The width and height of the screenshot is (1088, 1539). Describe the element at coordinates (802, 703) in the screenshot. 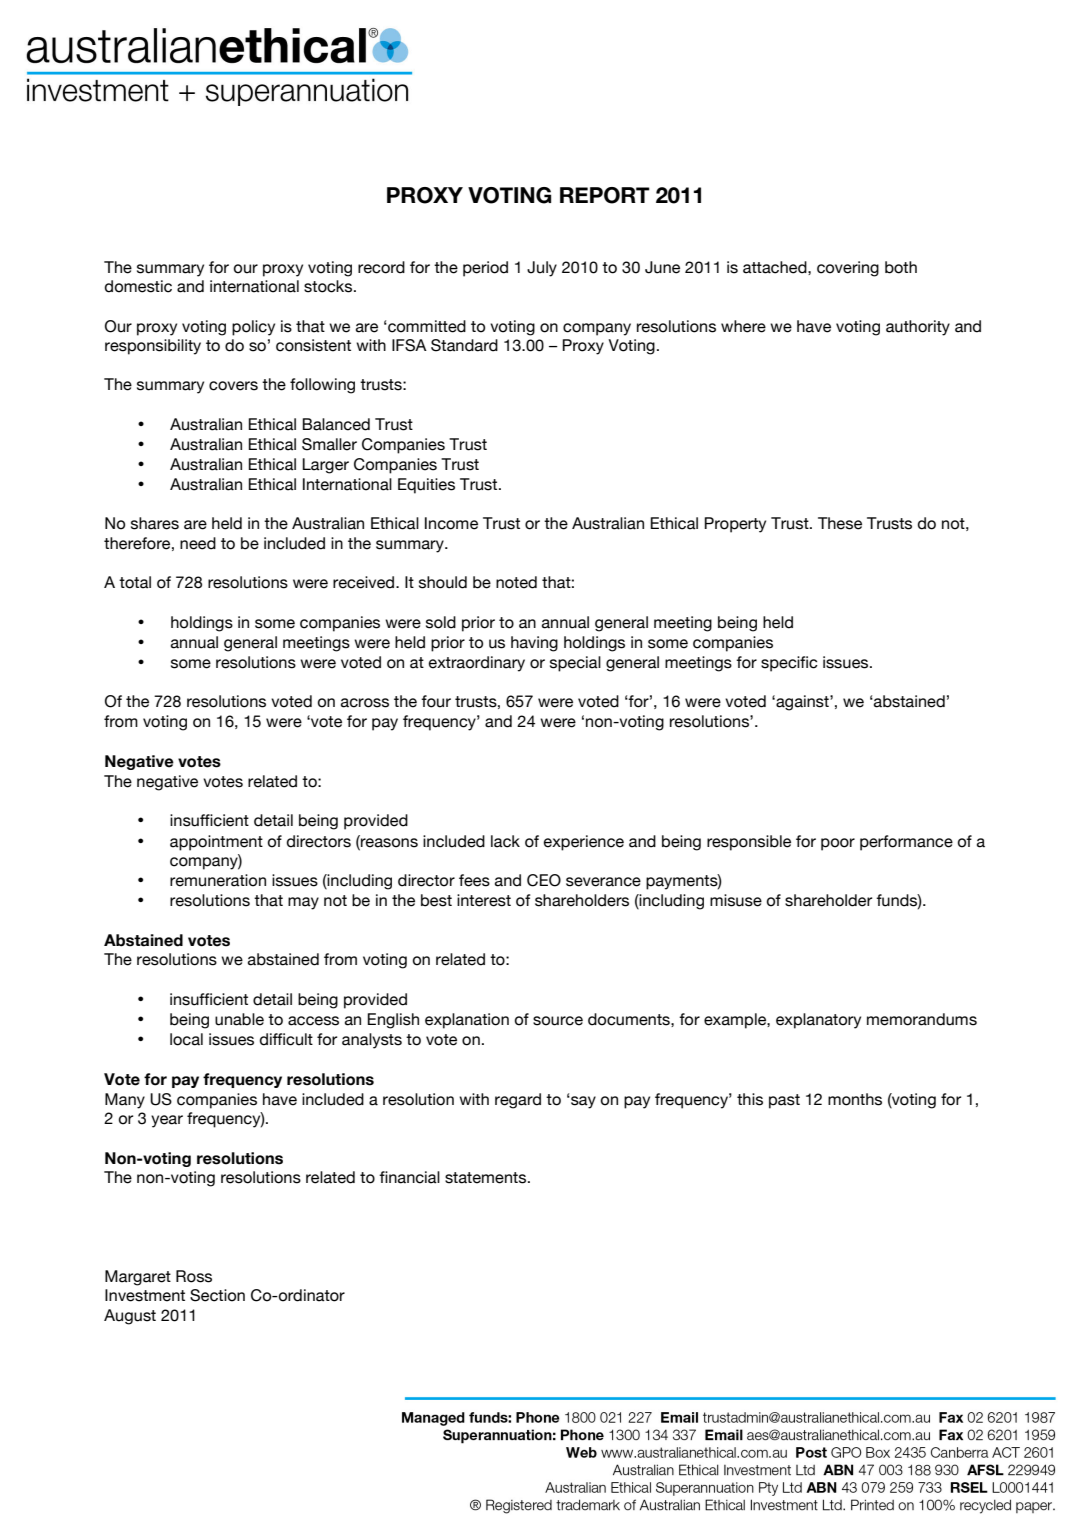

I see `against` at that location.
